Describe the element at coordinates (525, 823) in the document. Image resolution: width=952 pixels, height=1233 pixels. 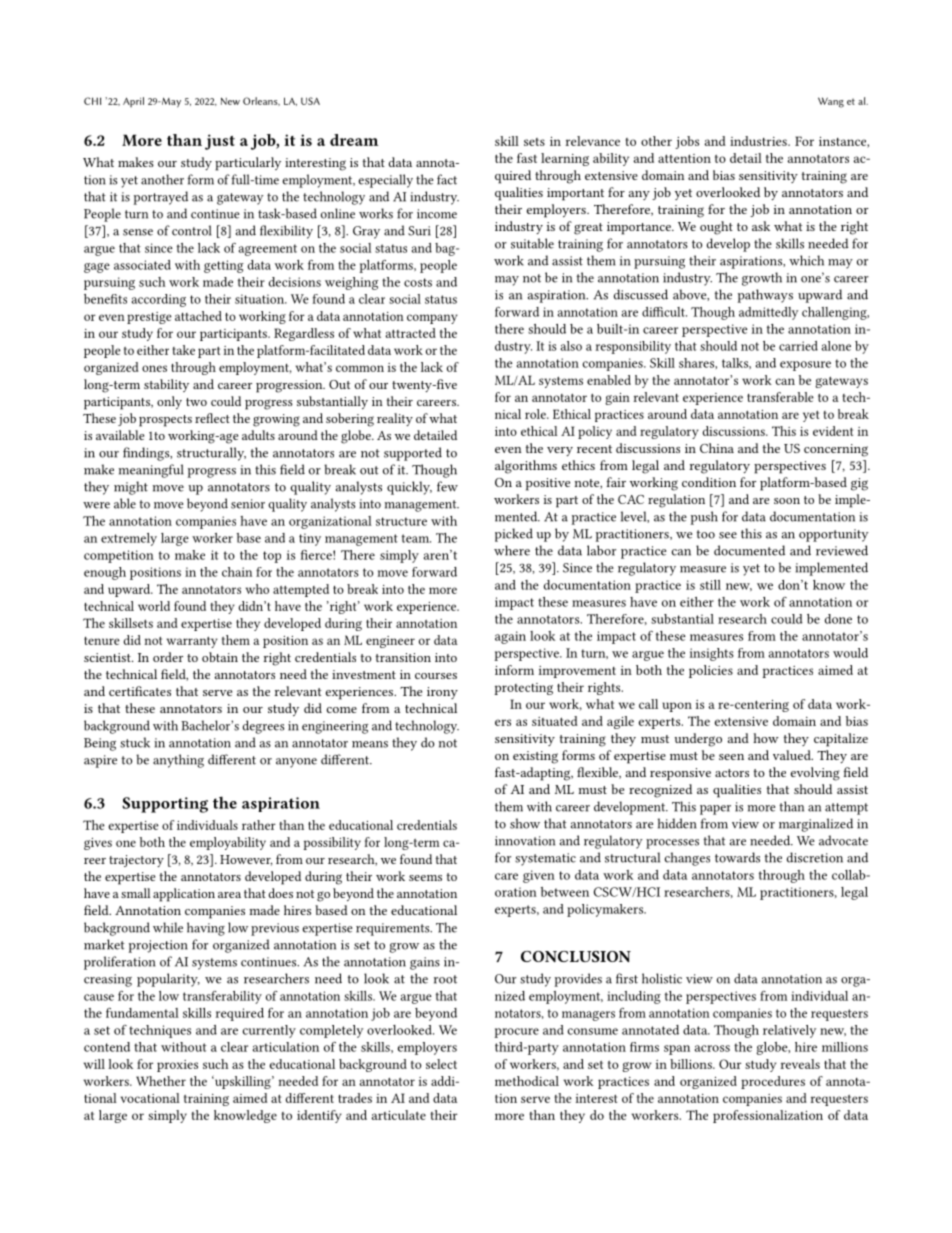
I see `show` at that location.
